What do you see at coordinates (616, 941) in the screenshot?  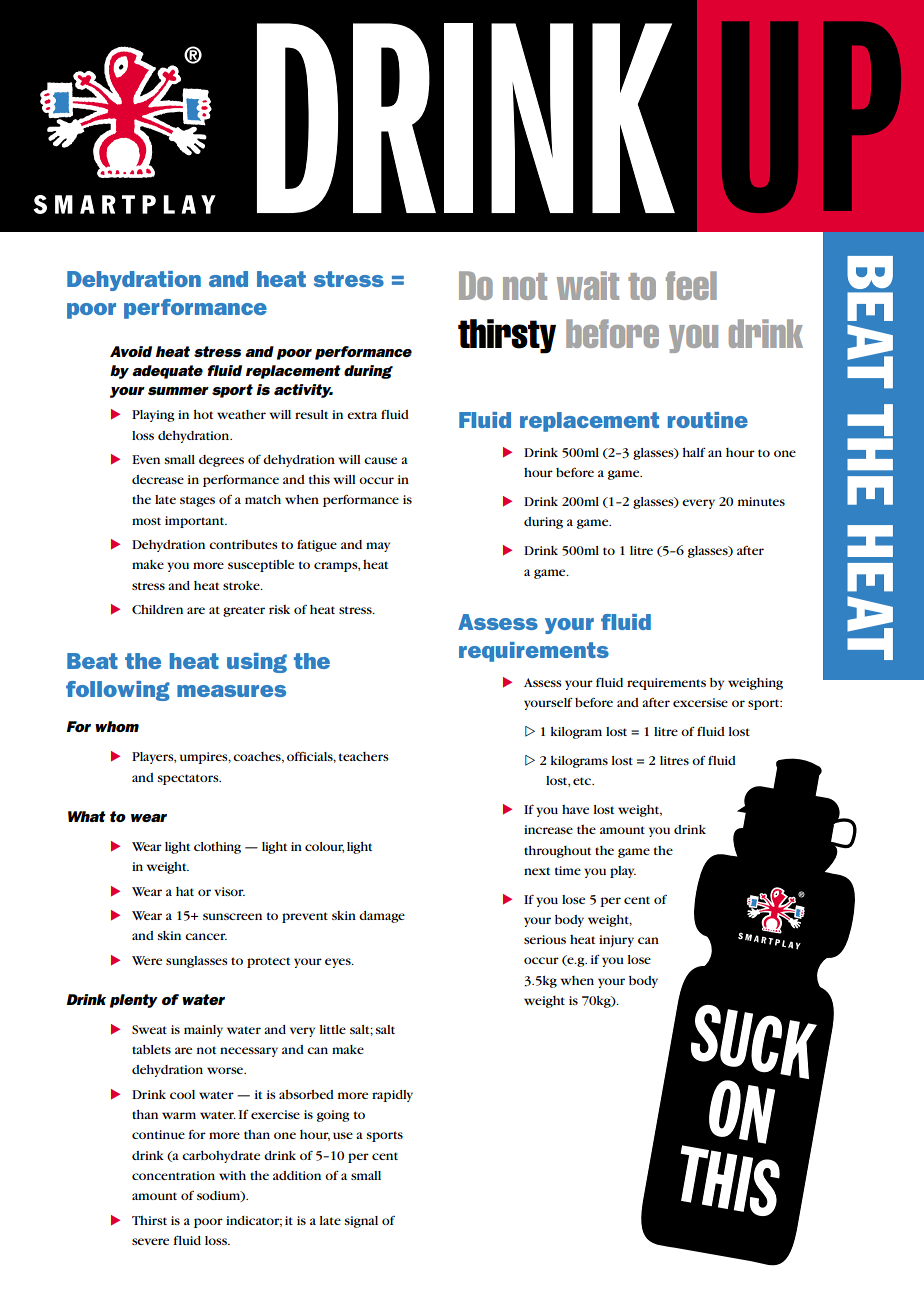 I see `injury` at bounding box center [616, 941].
